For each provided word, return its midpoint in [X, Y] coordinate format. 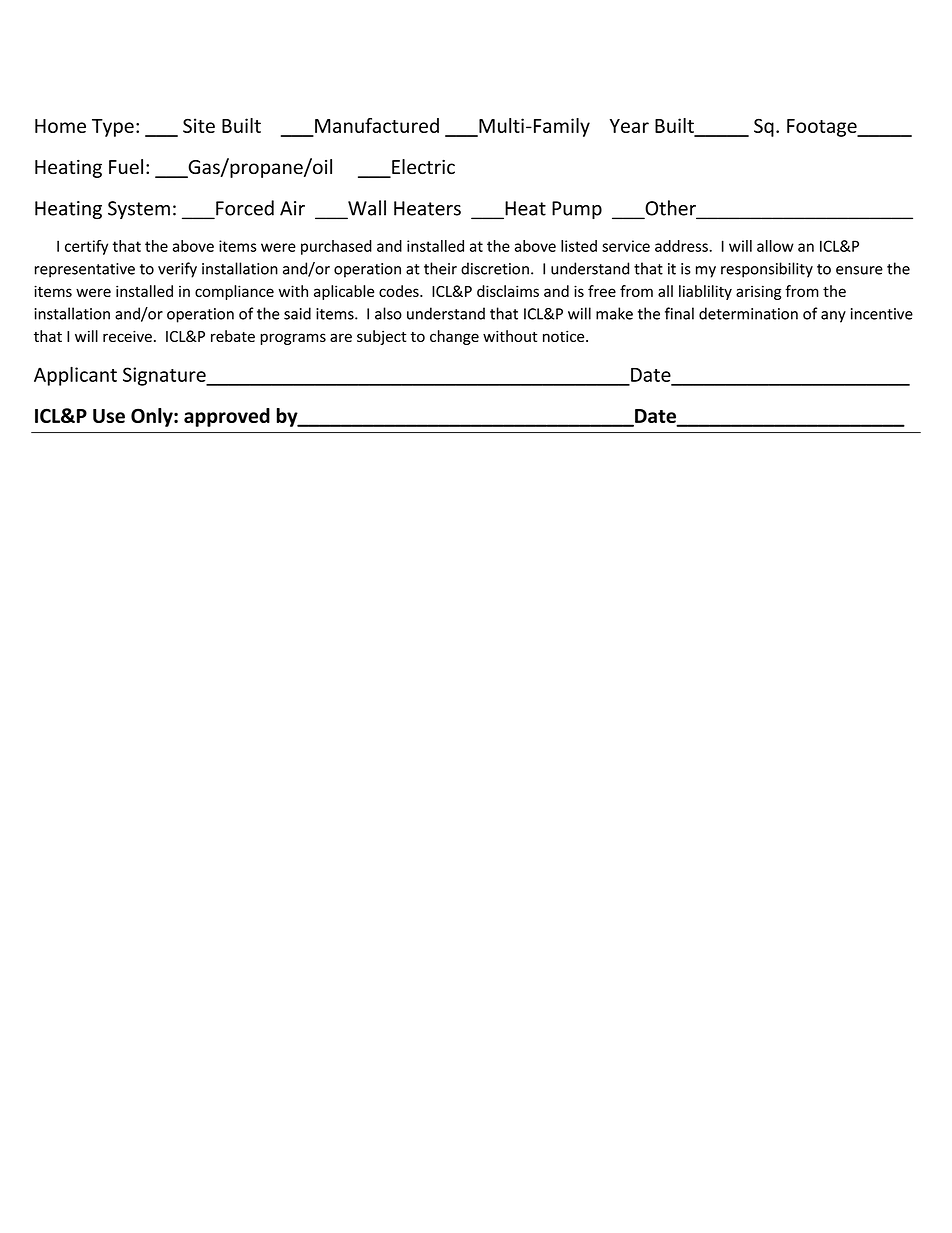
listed [579, 246]
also [388, 313]
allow [775, 246]
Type [113, 128]
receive [127, 336]
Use [109, 416]
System [139, 210]
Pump [577, 210]
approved [227, 417]
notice [565, 336]
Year [629, 126]
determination [748, 313]
